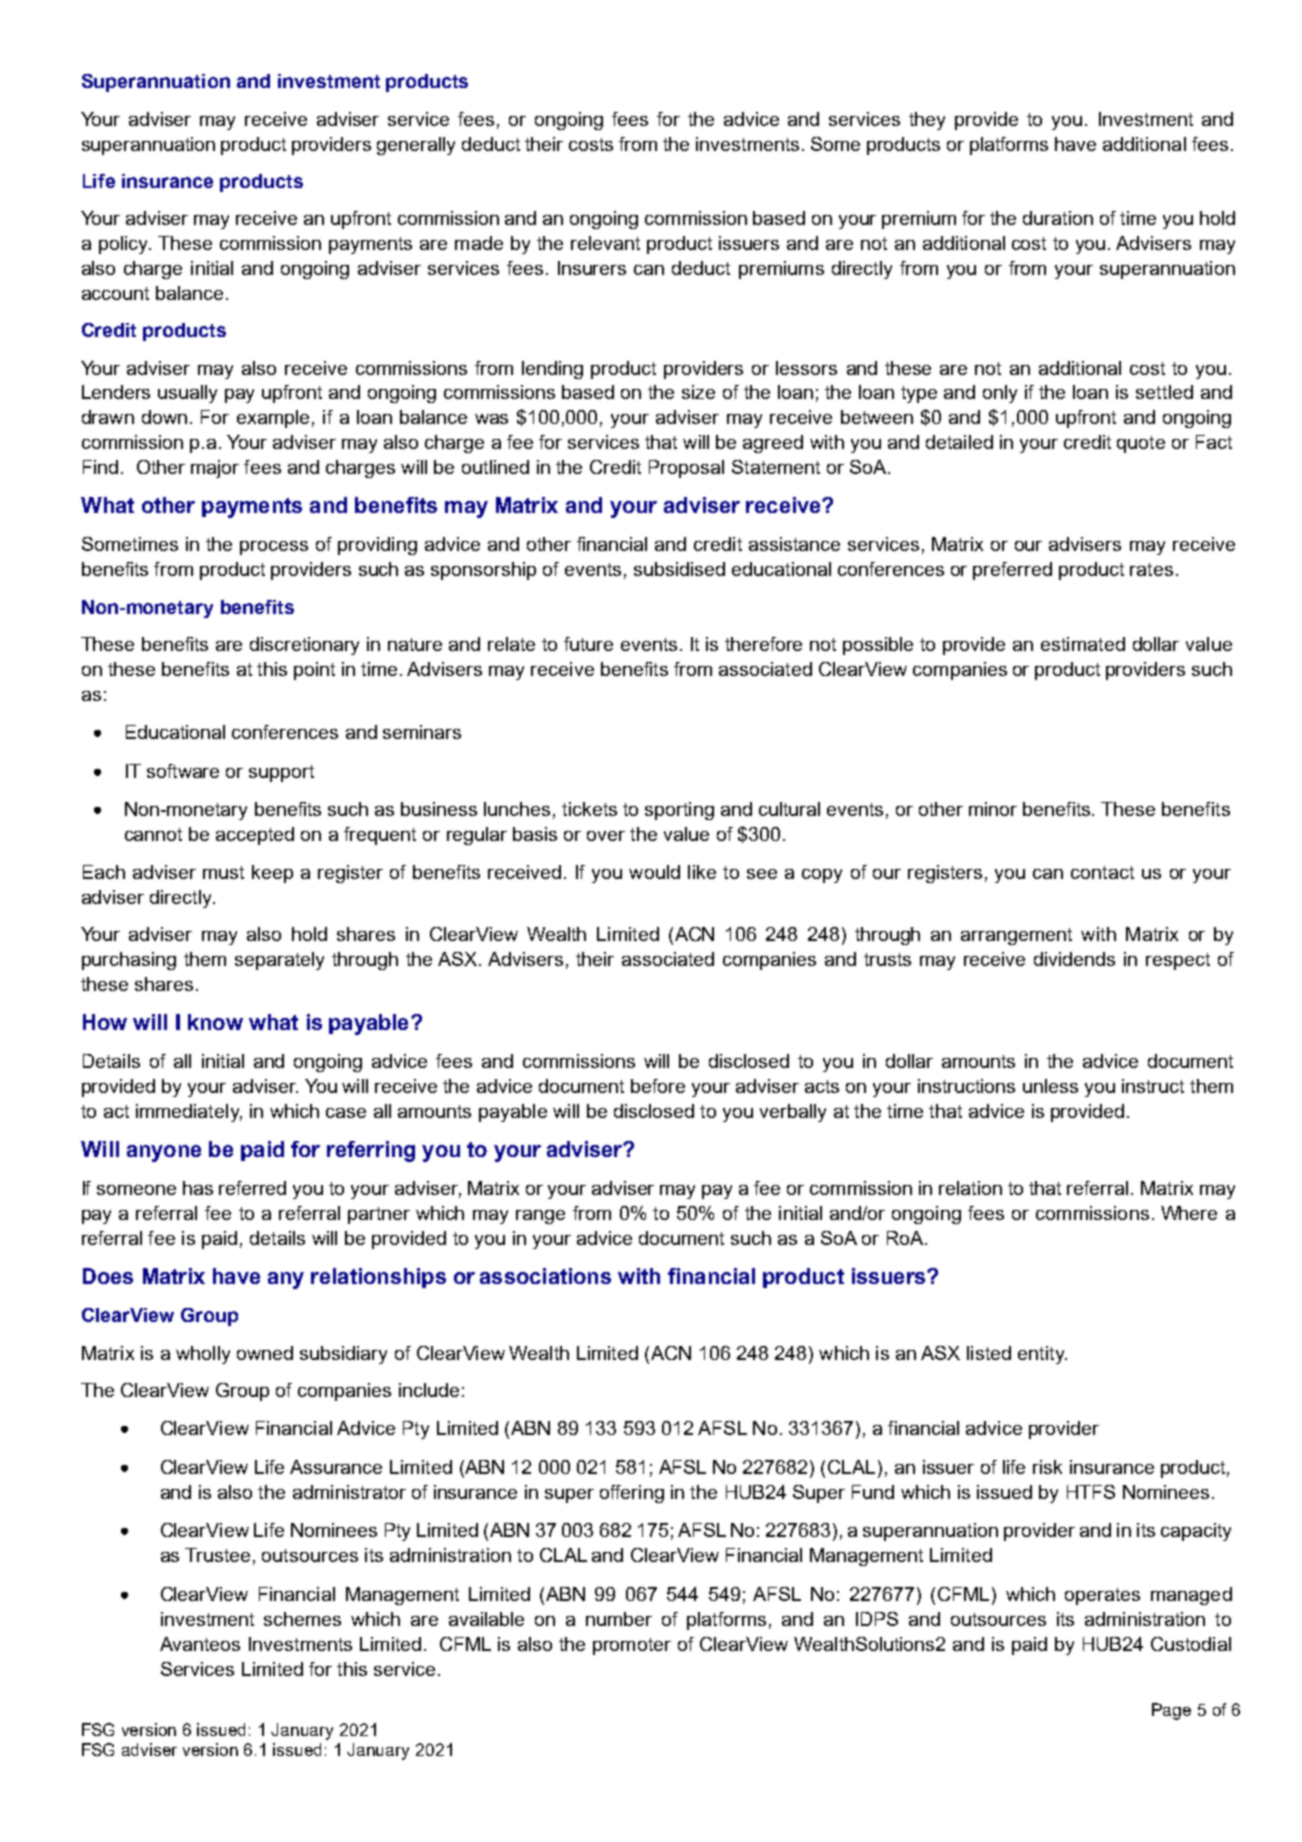 The width and height of the screenshot is (1302, 1842). What do you see at coordinates (215, 1022) in the screenshot?
I see `know` at bounding box center [215, 1022].
